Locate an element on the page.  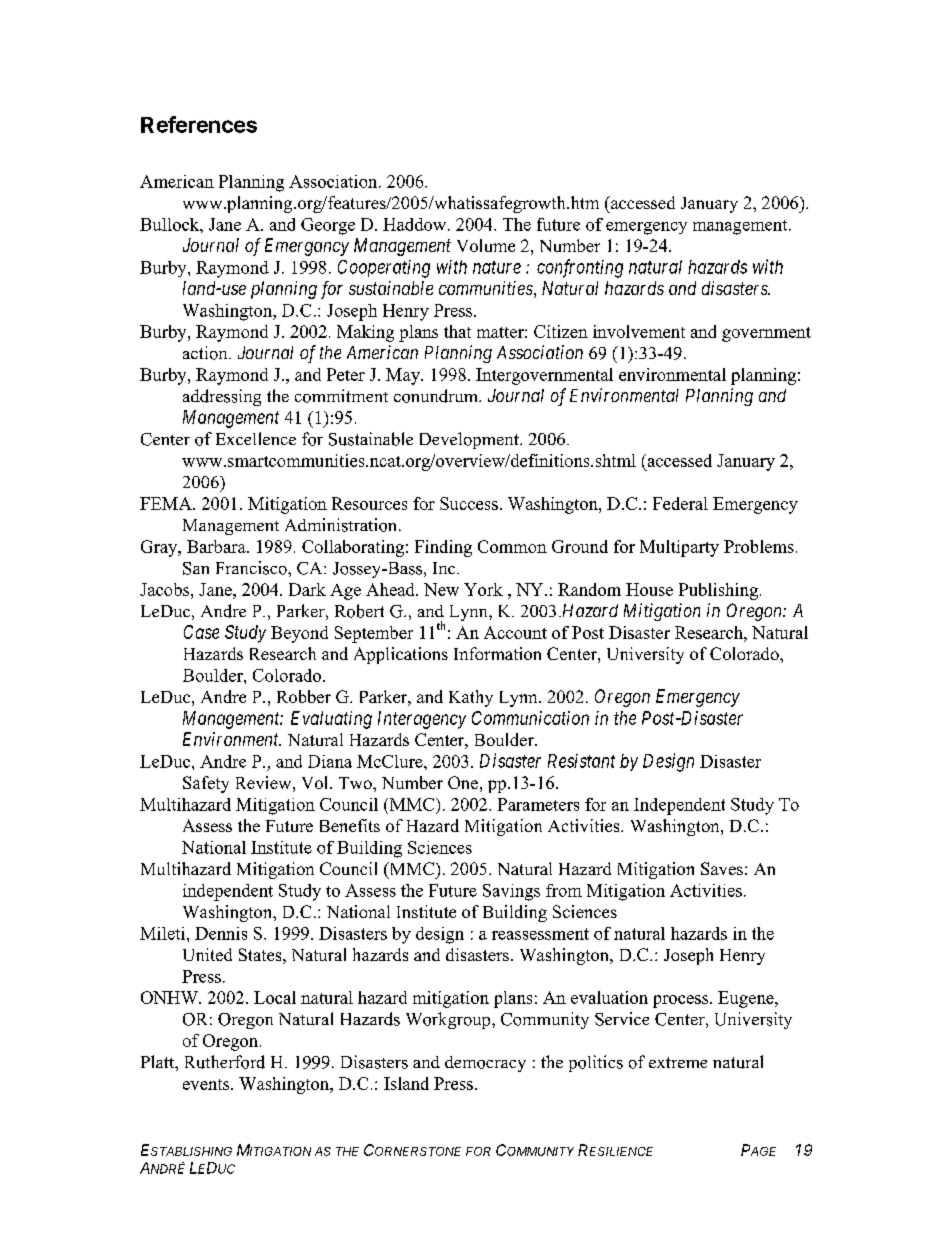
involvement is located at coordinates (639, 331).
